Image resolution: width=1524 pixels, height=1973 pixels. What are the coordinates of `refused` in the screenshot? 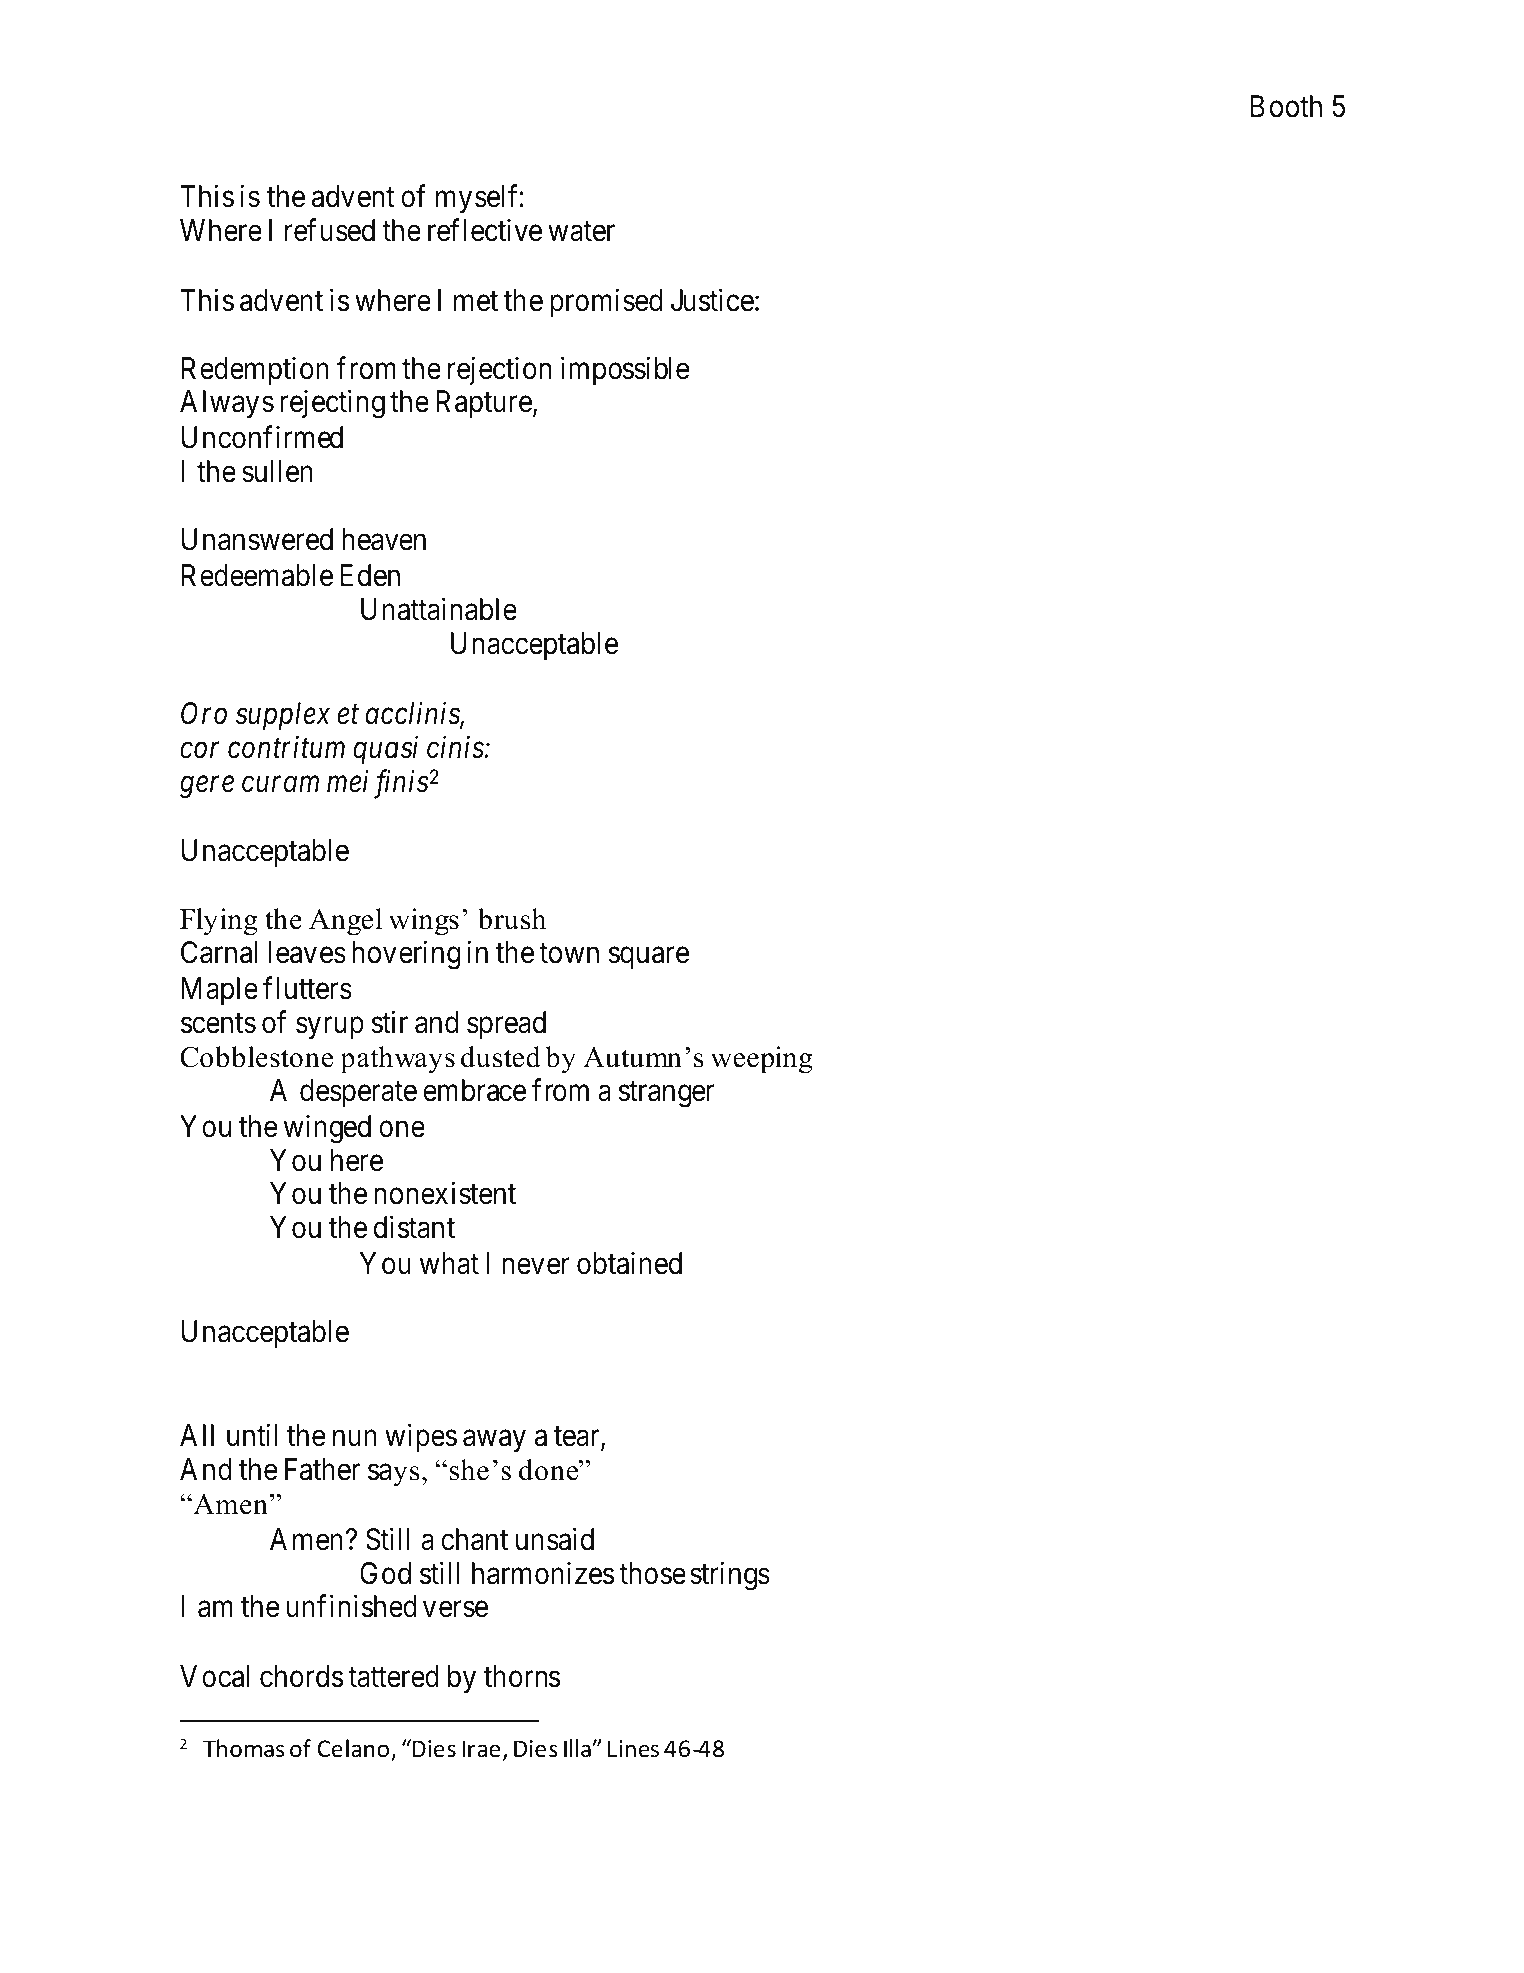 It's located at (330, 230).
